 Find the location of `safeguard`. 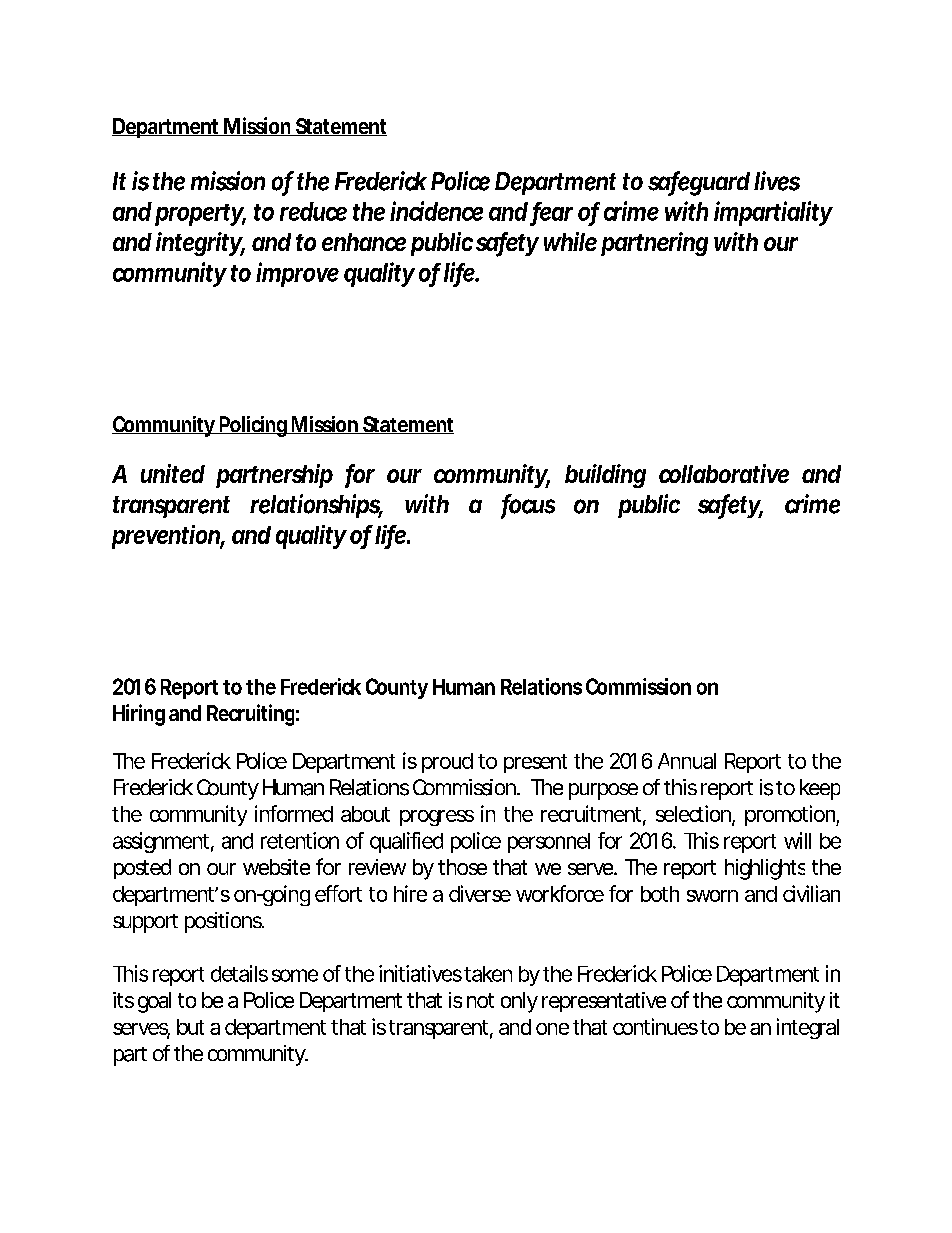

safeguard is located at coordinates (699, 183).
